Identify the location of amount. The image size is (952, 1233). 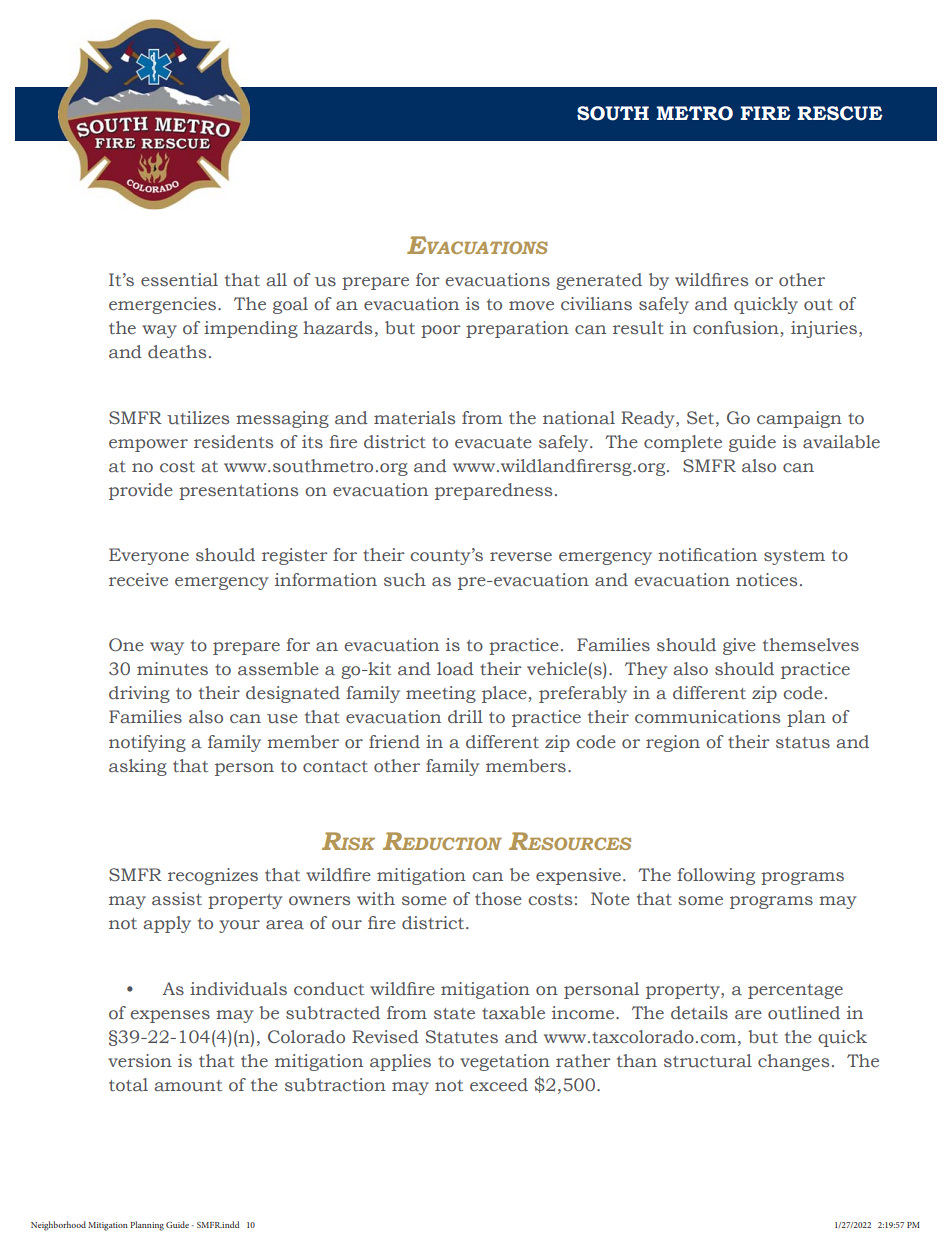
(188, 1086).
